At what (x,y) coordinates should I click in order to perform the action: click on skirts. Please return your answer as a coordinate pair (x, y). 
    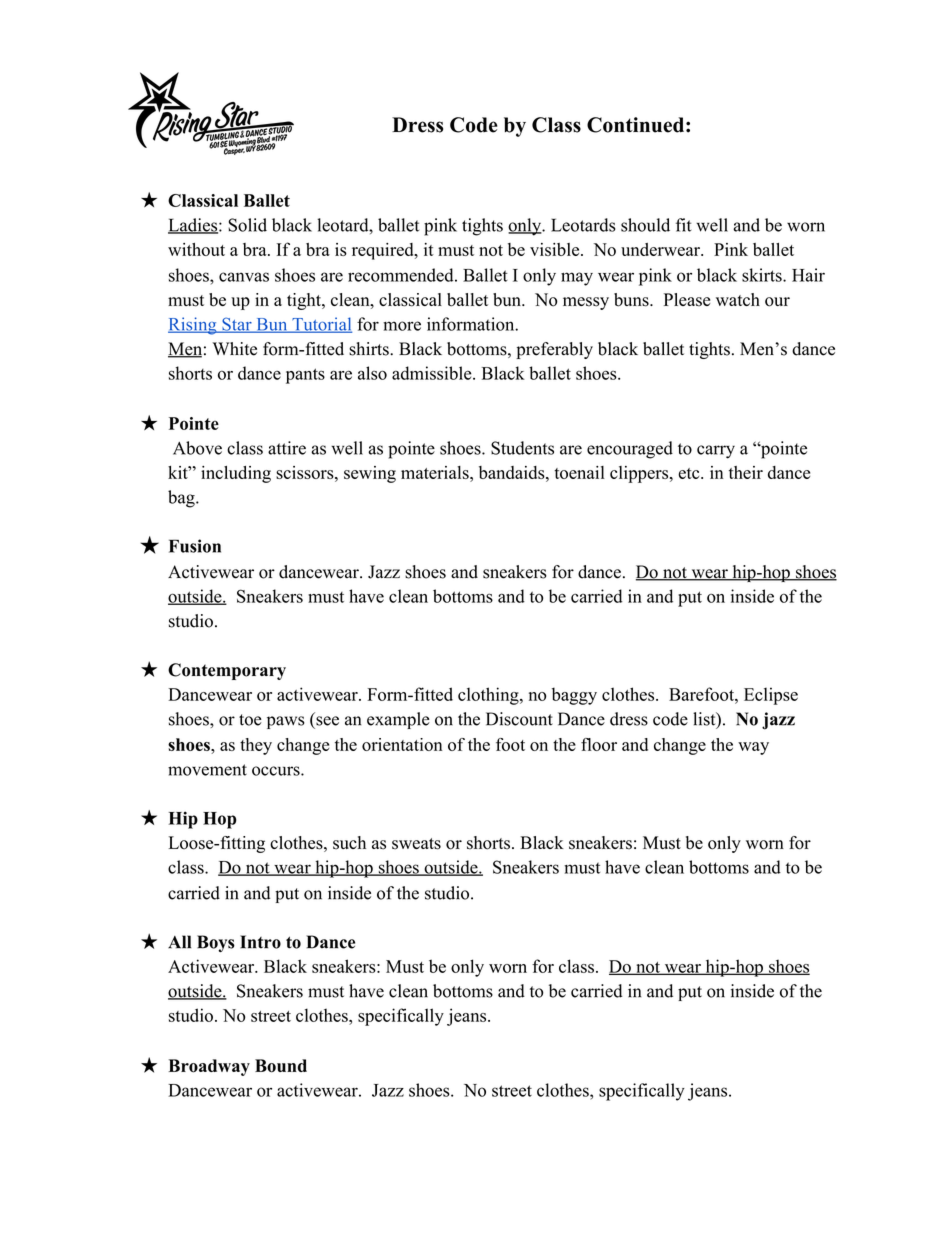
    Looking at the image, I should click on (763, 275).
